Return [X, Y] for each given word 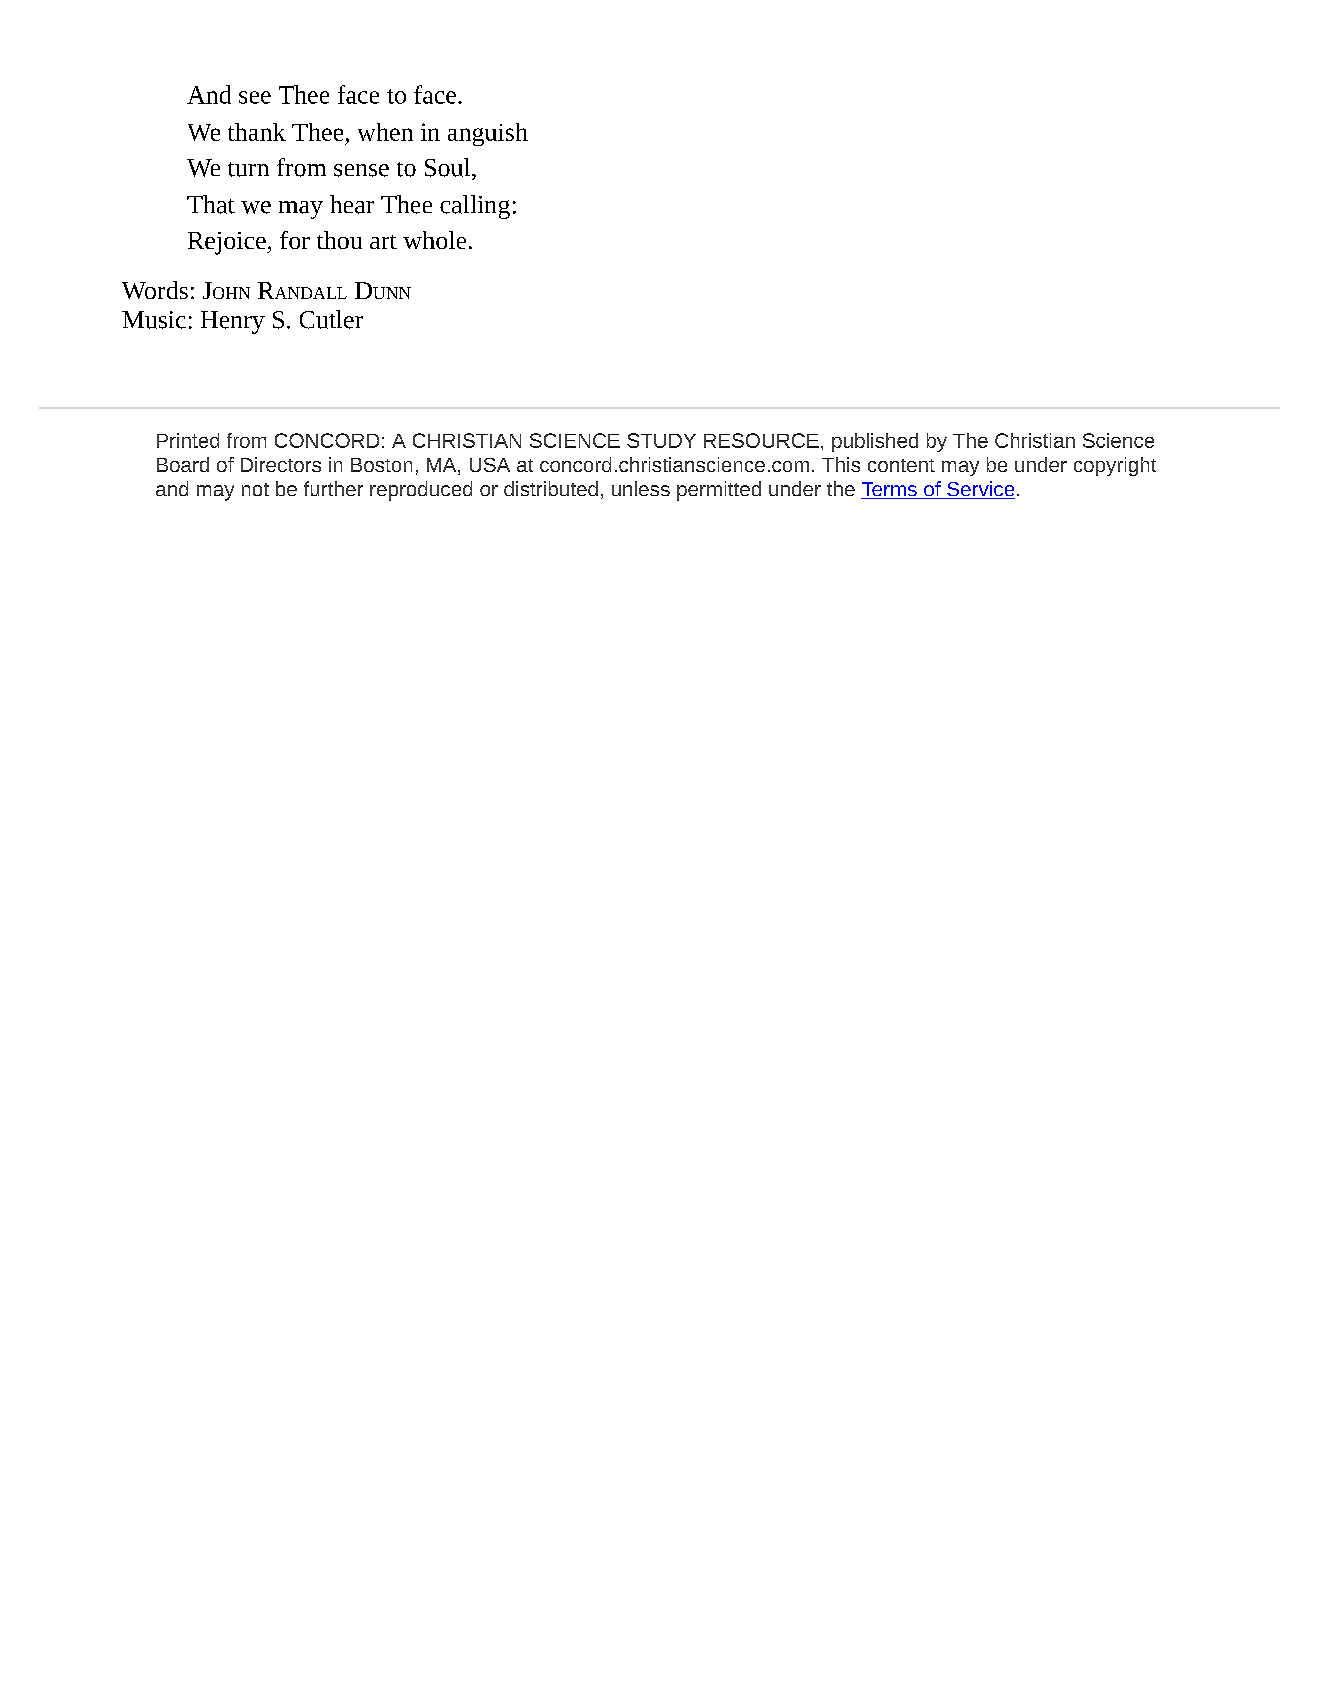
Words [155, 290]
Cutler [331, 319]
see [255, 97]
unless [641, 488]
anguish [488, 134]
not [255, 489]
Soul [449, 167]
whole [434, 240]
